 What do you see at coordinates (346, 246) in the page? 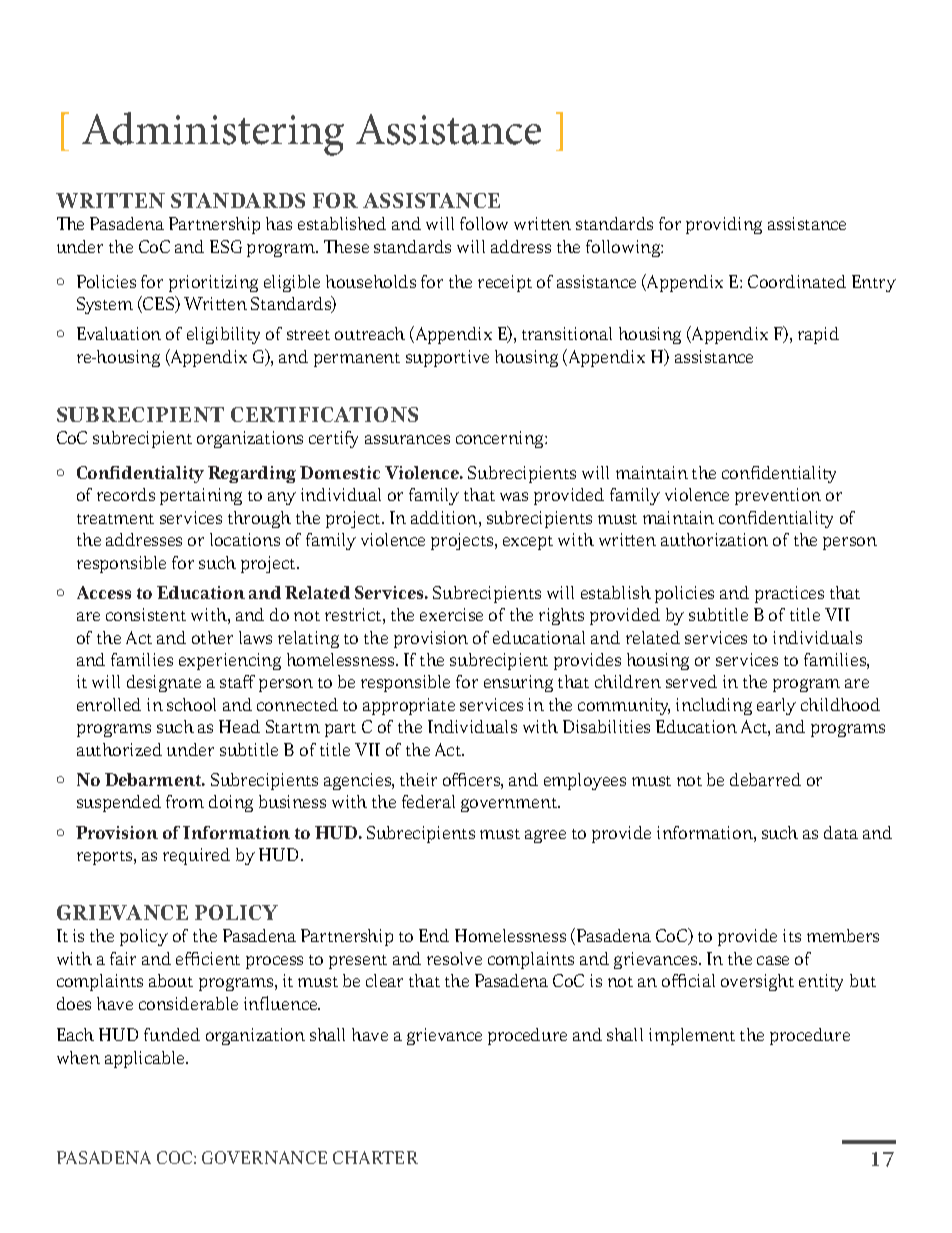
I see `These` at bounding box center [346, 246].
